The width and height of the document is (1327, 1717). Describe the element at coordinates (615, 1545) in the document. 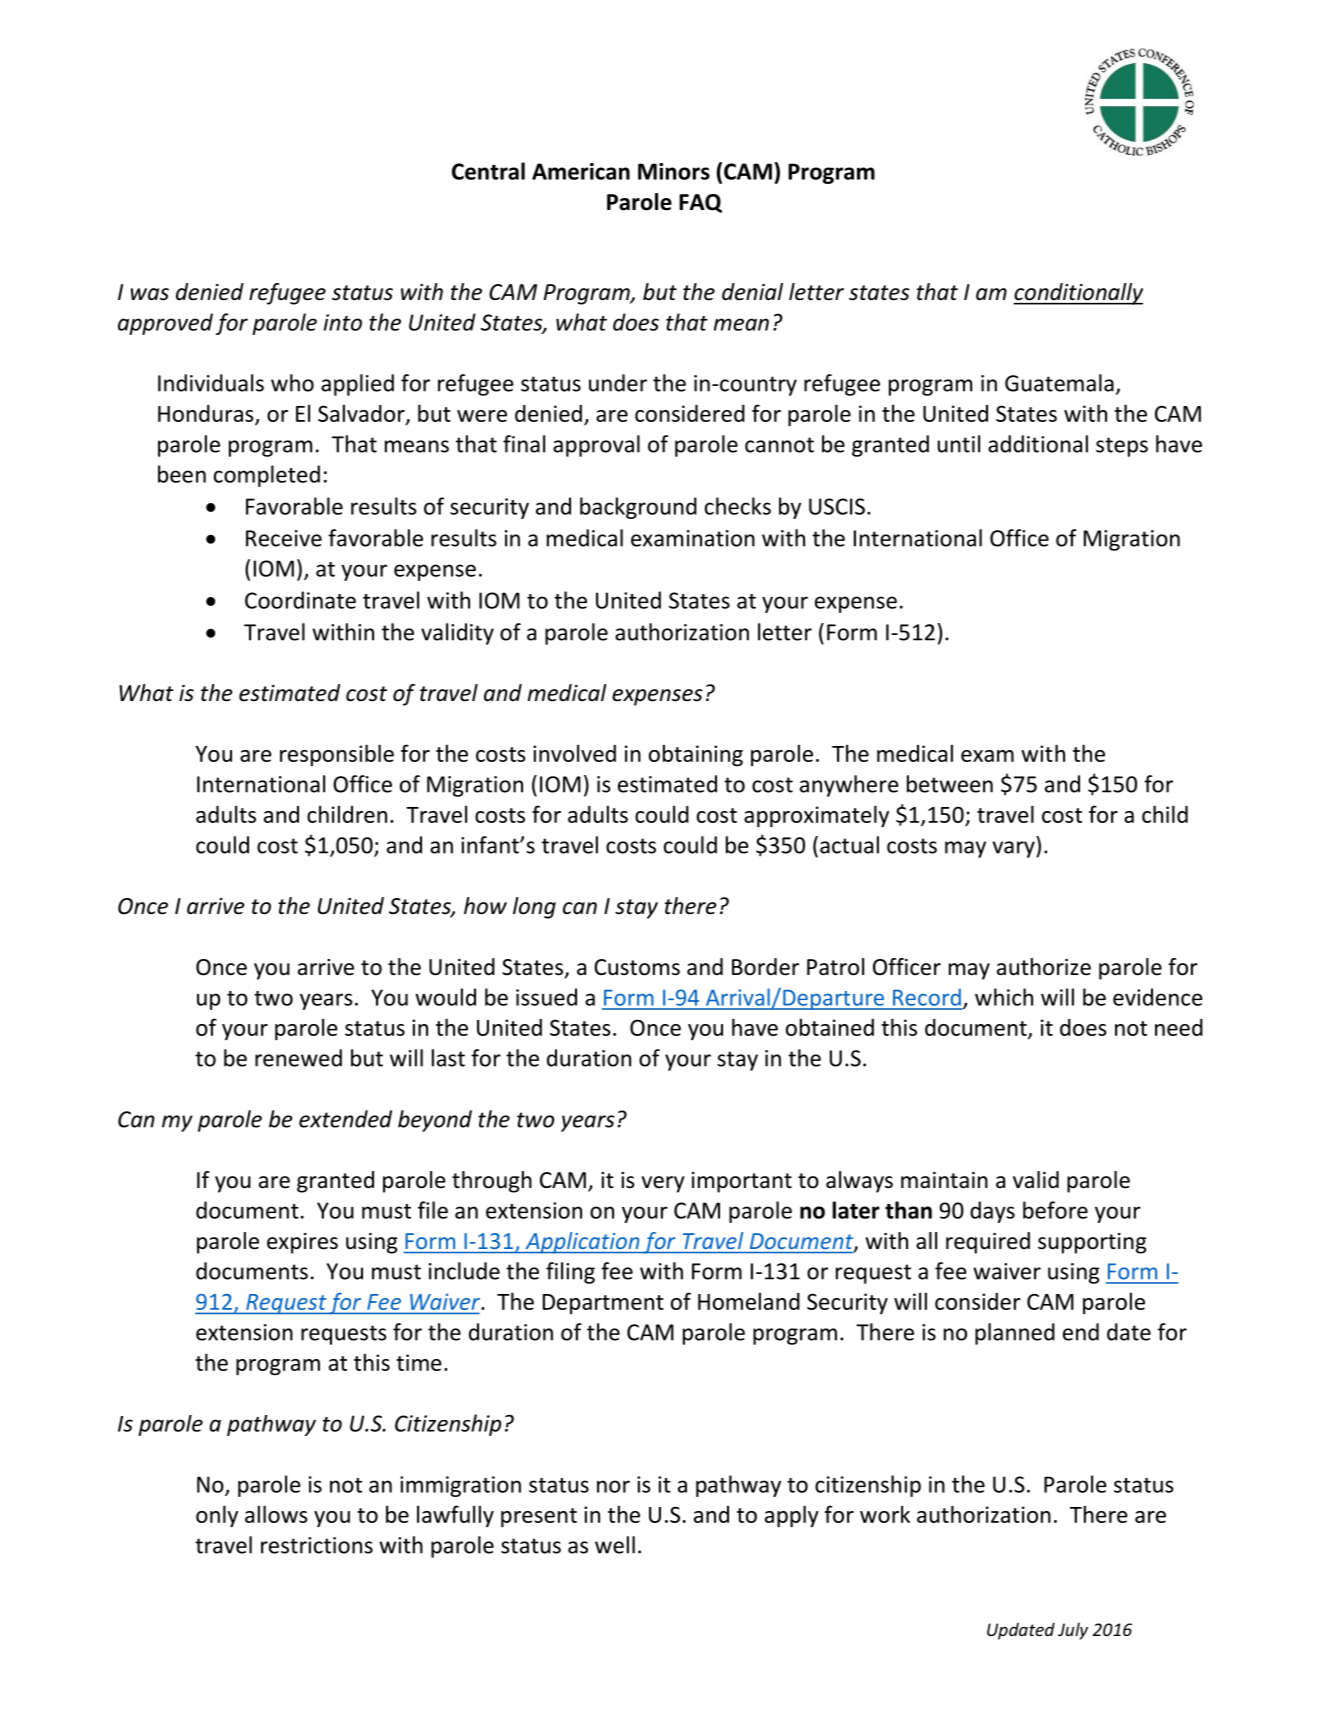

I see `well` at that location.
